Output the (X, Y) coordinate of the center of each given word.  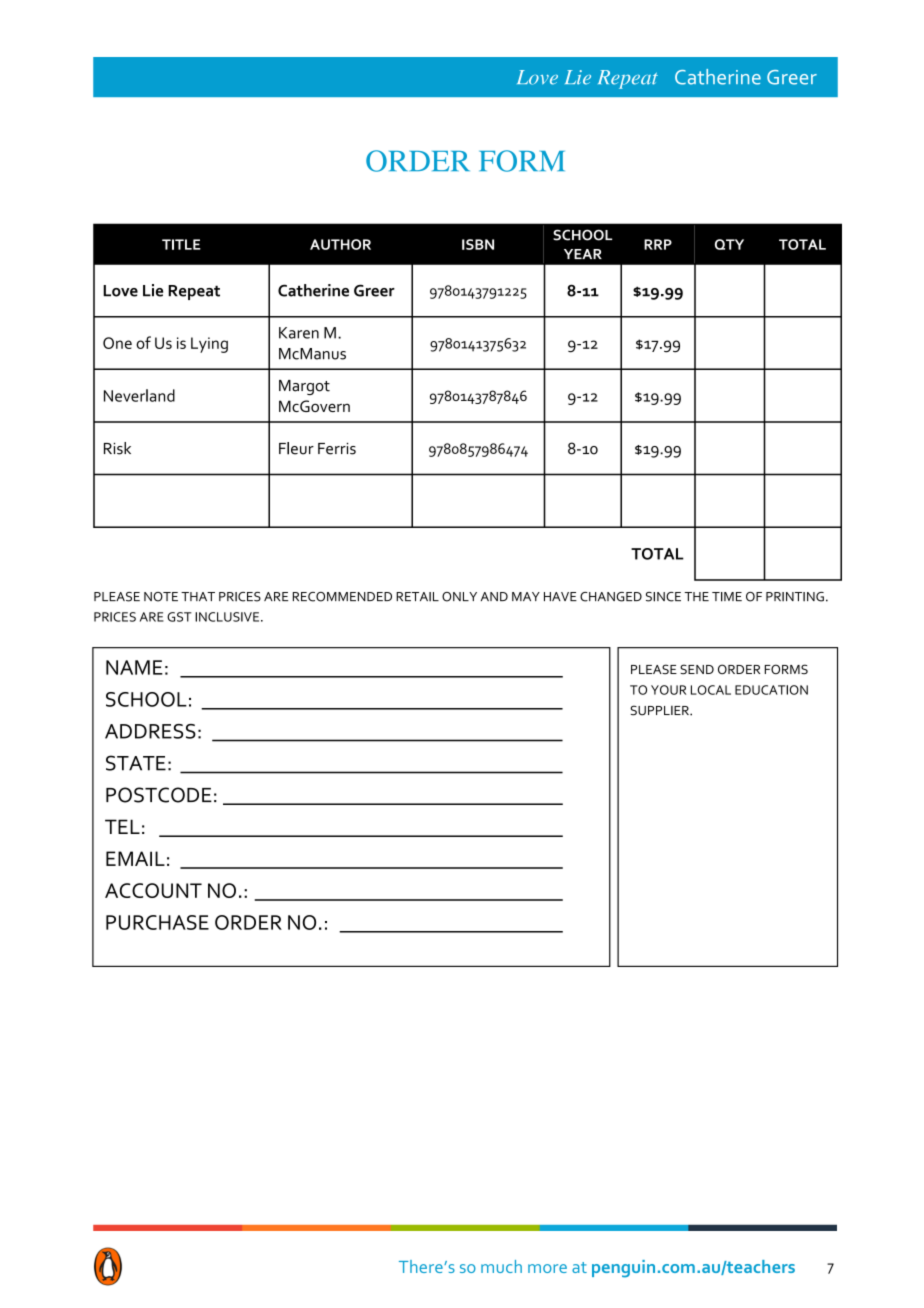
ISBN (478, 244)
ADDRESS (150, 731)
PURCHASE (157, 922)
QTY (729, 244)
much (501, 1266)
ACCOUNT (153, 890)
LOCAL (711, 690)
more (547, 1268)
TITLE (181, 244)
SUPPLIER (660, 710)
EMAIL (135, 858)
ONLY (459, 597)
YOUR (668, 690)
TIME (727, 597)
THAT (198, 596)
